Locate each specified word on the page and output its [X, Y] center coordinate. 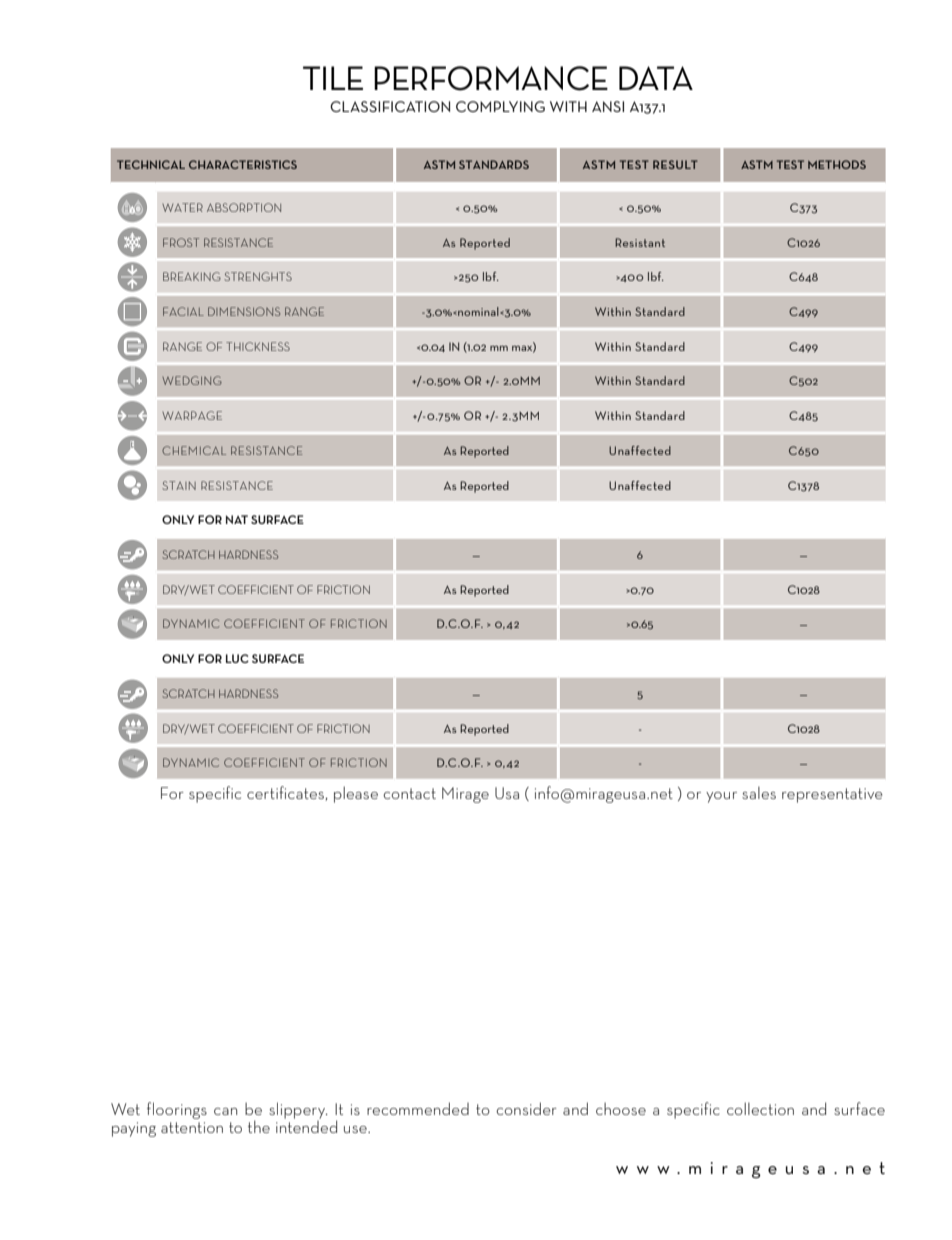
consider [526, 1108]
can [225, 1111]
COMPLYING [500, 106]
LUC [237, 658]
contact [409, 793]
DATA [656, 78]
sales [759, 793]
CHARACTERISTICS [243, 164]
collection [760, 1108]
